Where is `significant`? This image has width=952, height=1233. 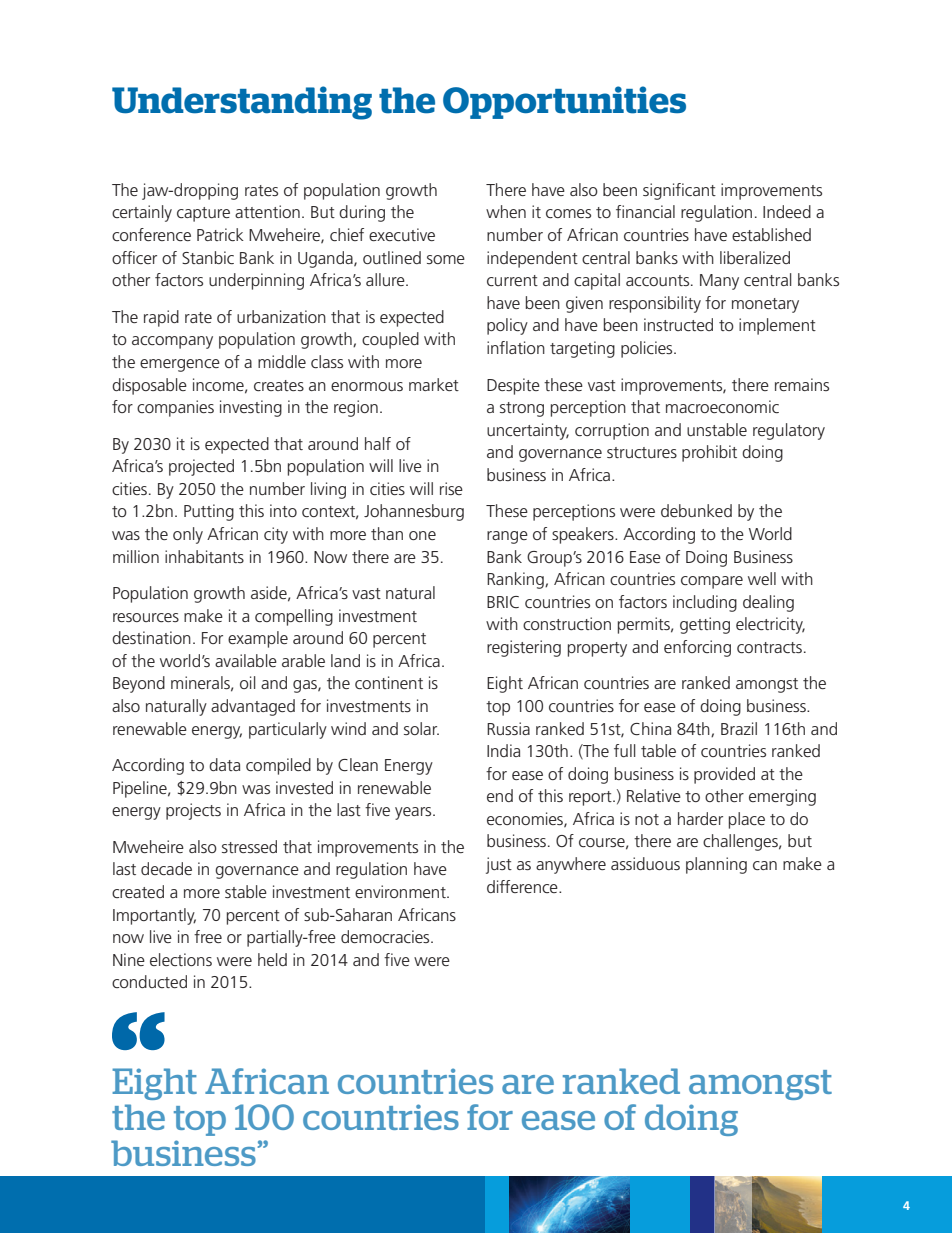
significant is located at coordinates (679, 191).
